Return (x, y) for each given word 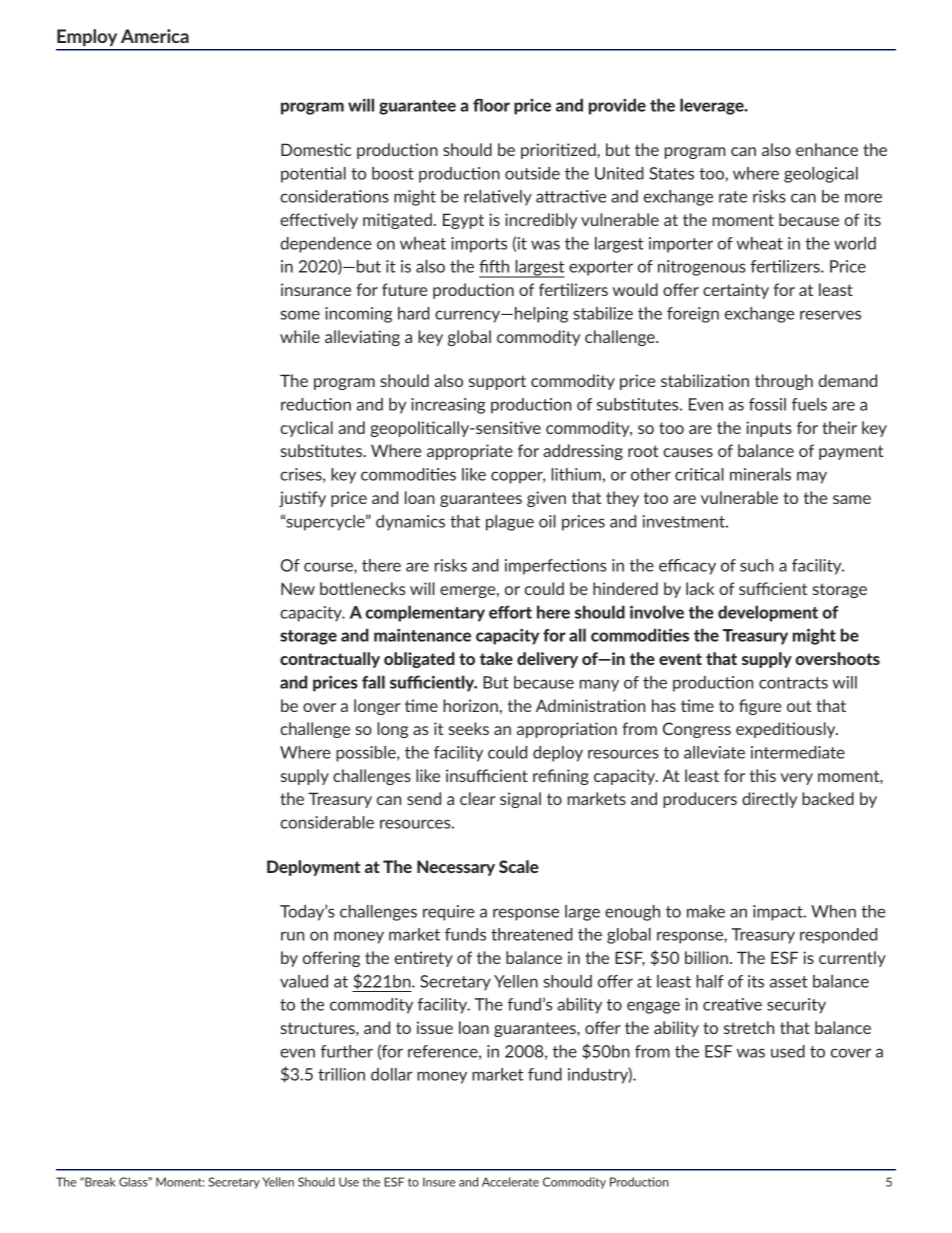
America (155, 36)
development (768, 613)
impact (779, 913)
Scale (519, 866)
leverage (713, 106)
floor (491, 105)
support (497, 382)
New (298, 588)
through (784, 382)
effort (510, 612)
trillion (341, 1074)
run (292, 936)
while (300, 336)
